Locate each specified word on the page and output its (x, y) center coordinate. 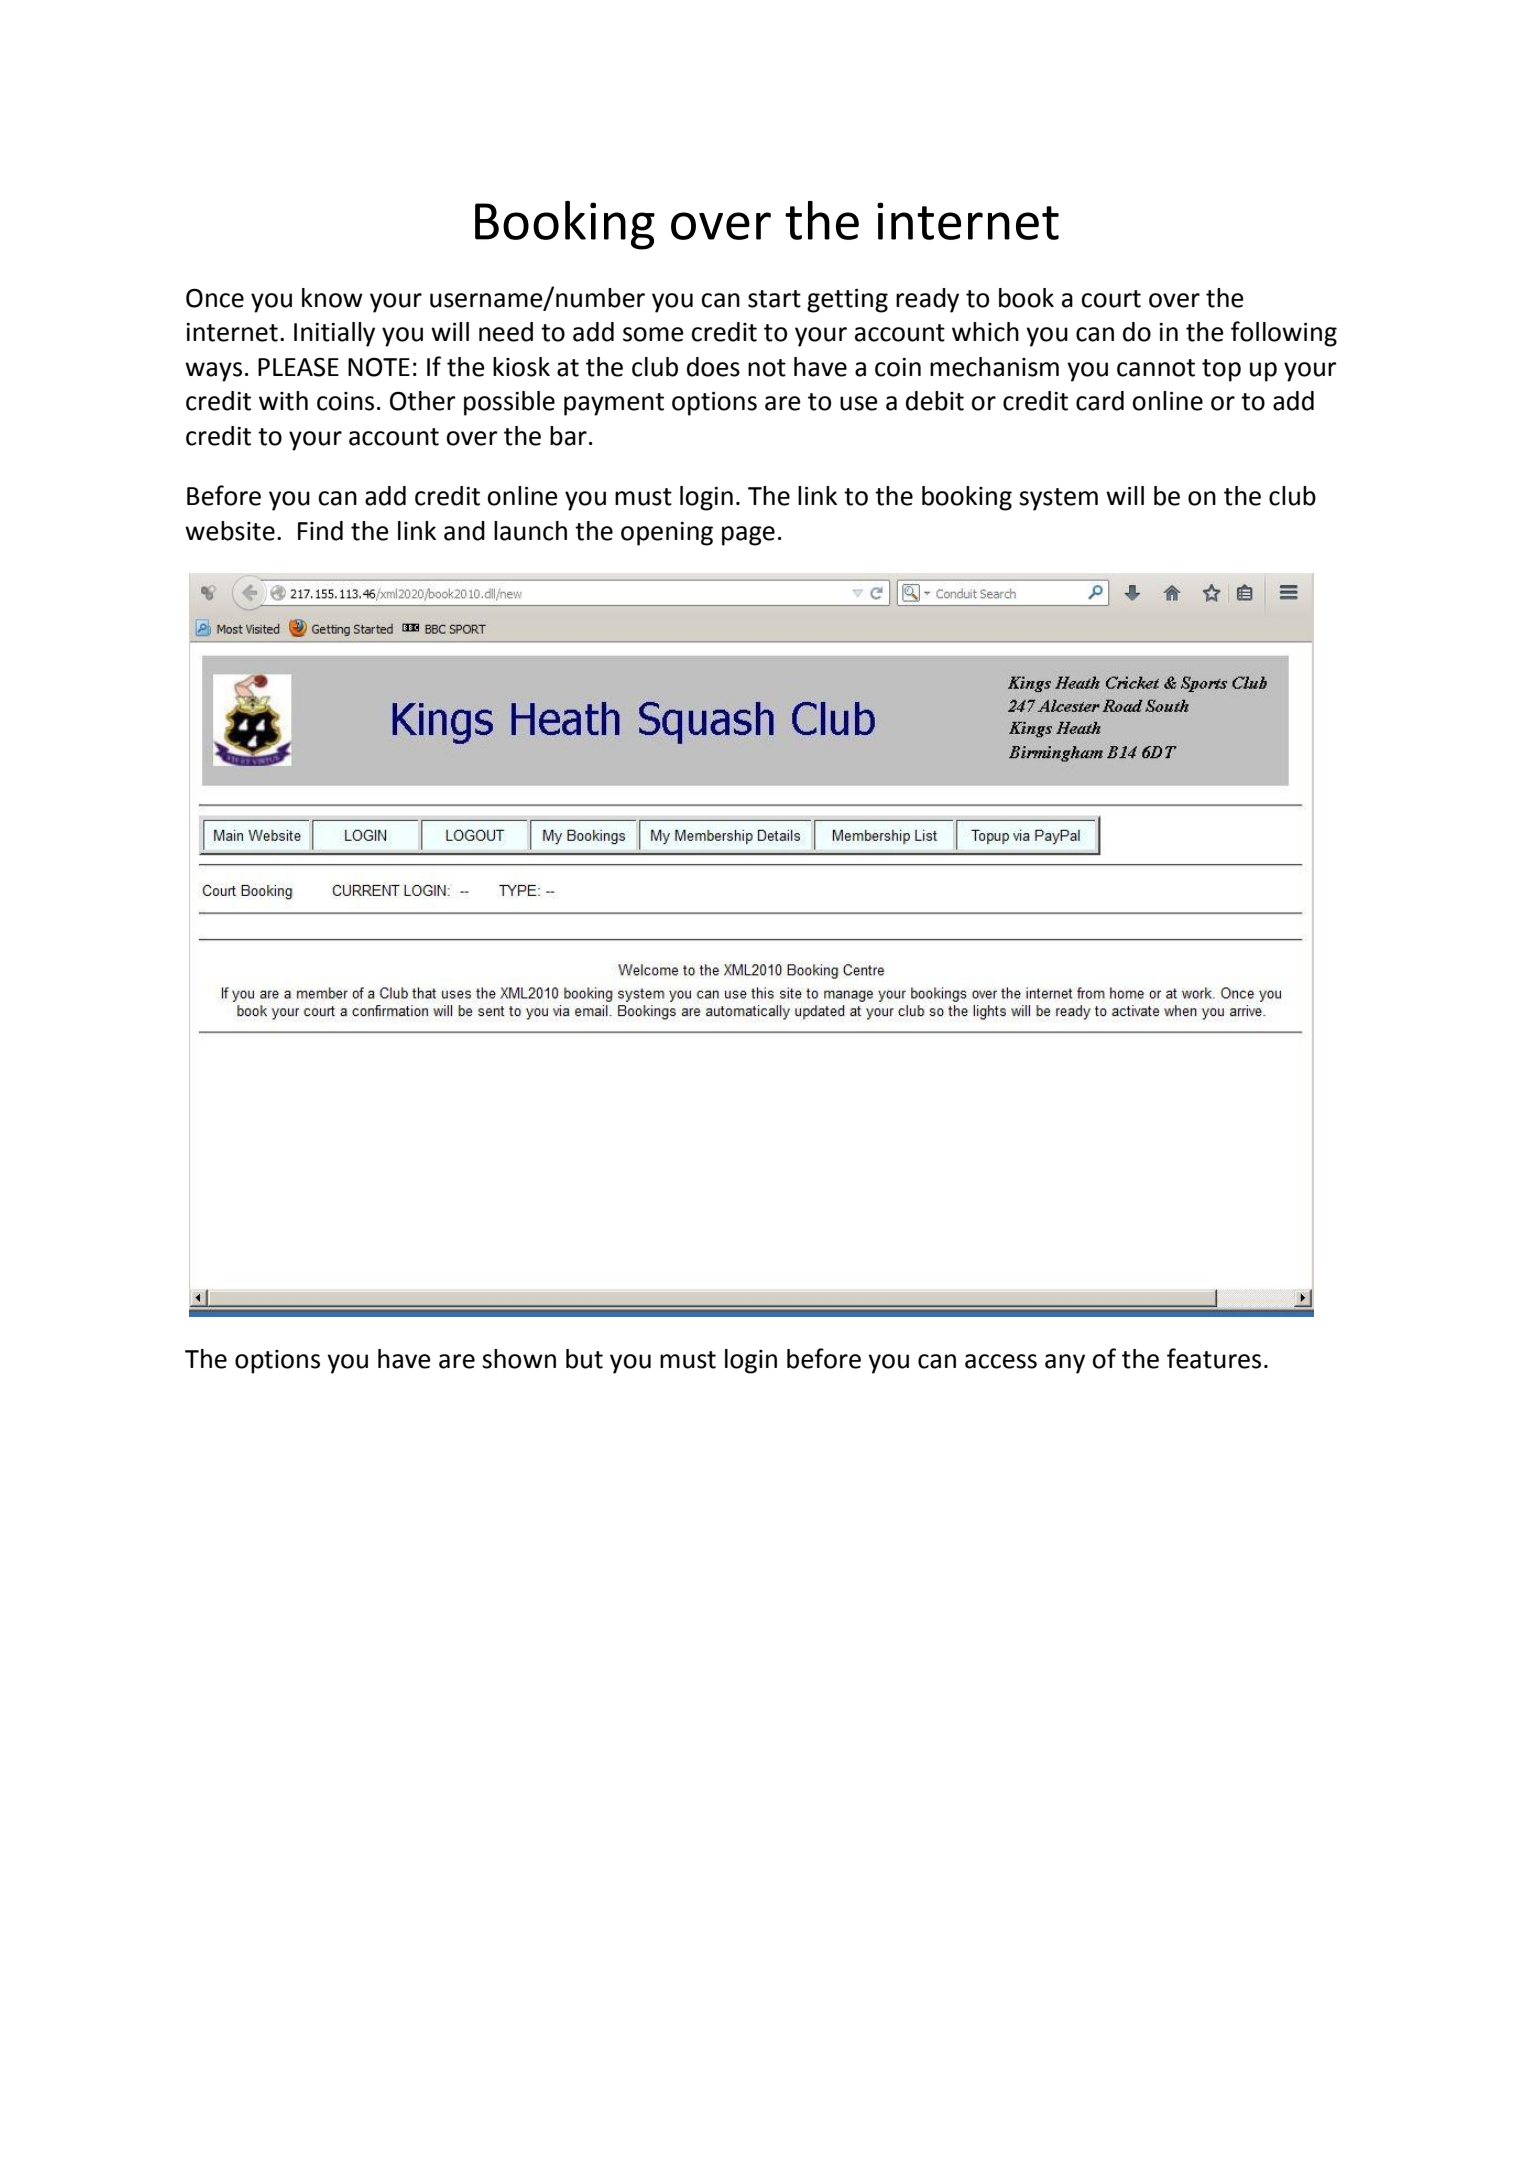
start (774, 299)
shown (519, 1359)
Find (320, 531)
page (748, 536)
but (584, 1359)
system (1058, 499)
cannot (1156, 368)
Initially (334, 334)
